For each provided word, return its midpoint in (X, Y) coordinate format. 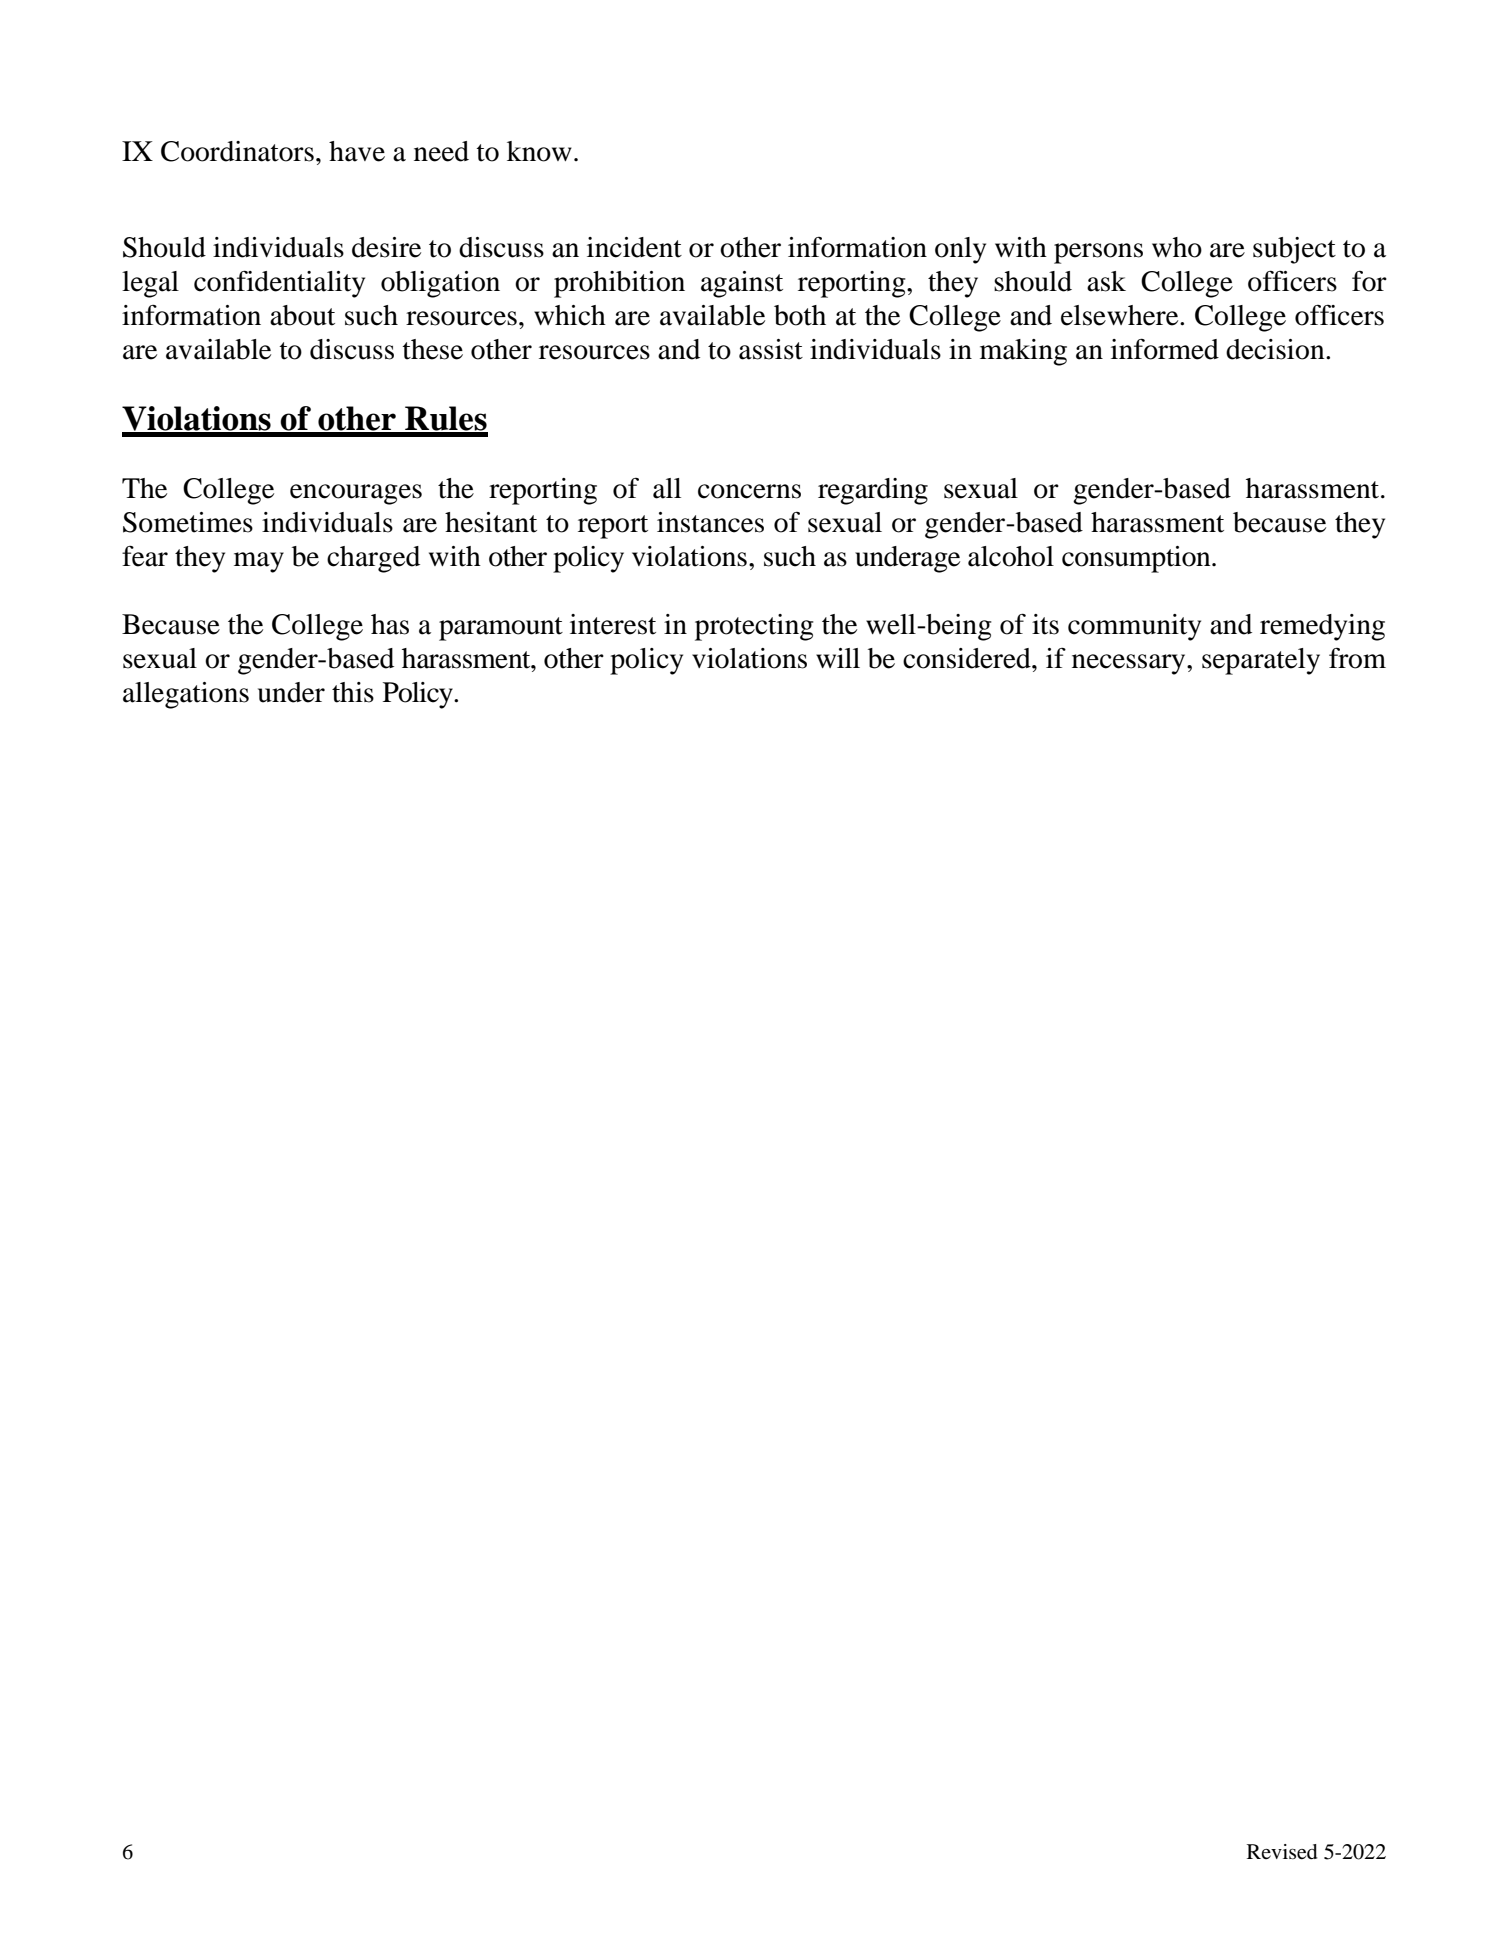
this (353, 692)
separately (1261, 661)
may (259, 562)
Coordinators (237, 151)
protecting (754, 627)
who (1177, 247)
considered (968, 658)
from (1357, 658)
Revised (1282, 1852)
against (742, 284)
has (390, 624)
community (1134, 627)
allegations (186, 695)
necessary (1130, 664)
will (838, 658)
